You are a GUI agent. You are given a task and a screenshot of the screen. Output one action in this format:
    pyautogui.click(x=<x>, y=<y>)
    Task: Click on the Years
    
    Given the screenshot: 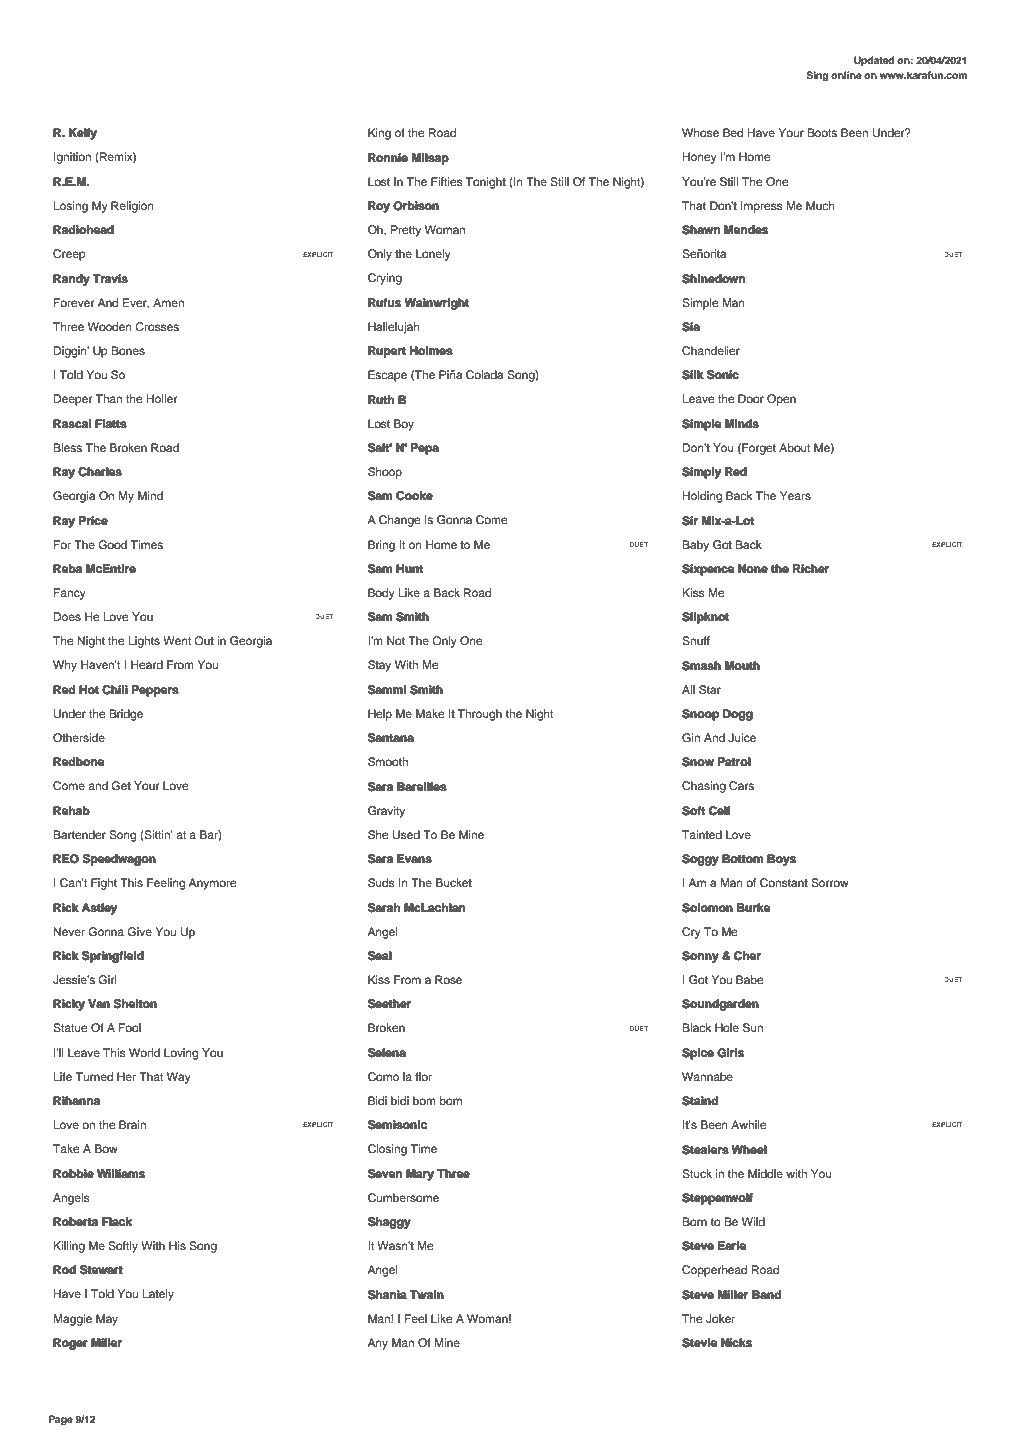 What is the action you would take?
    pyautogui.click(x=795, y=495)
